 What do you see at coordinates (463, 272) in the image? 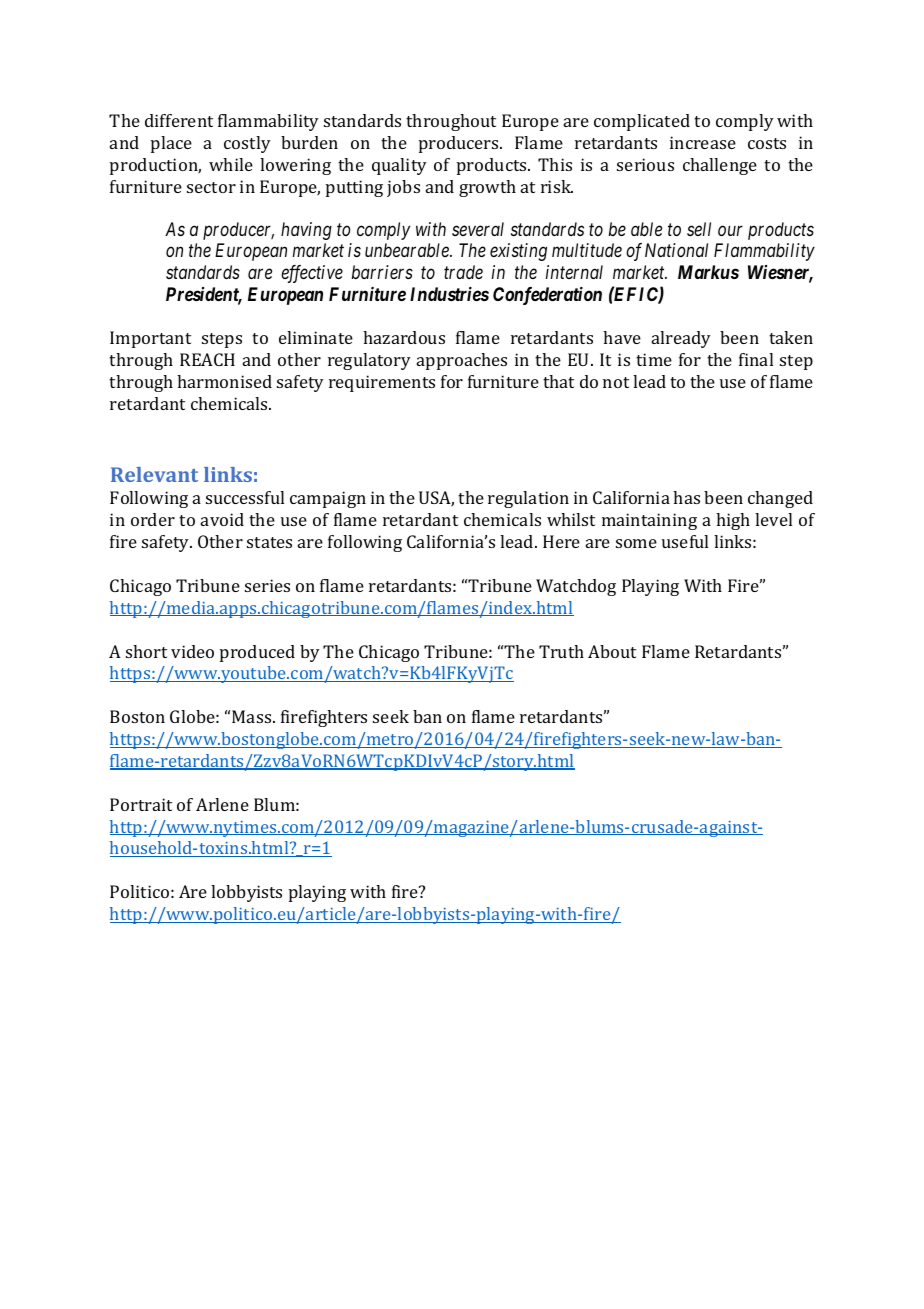
I see `trade` at bounding box center [463, 272].
